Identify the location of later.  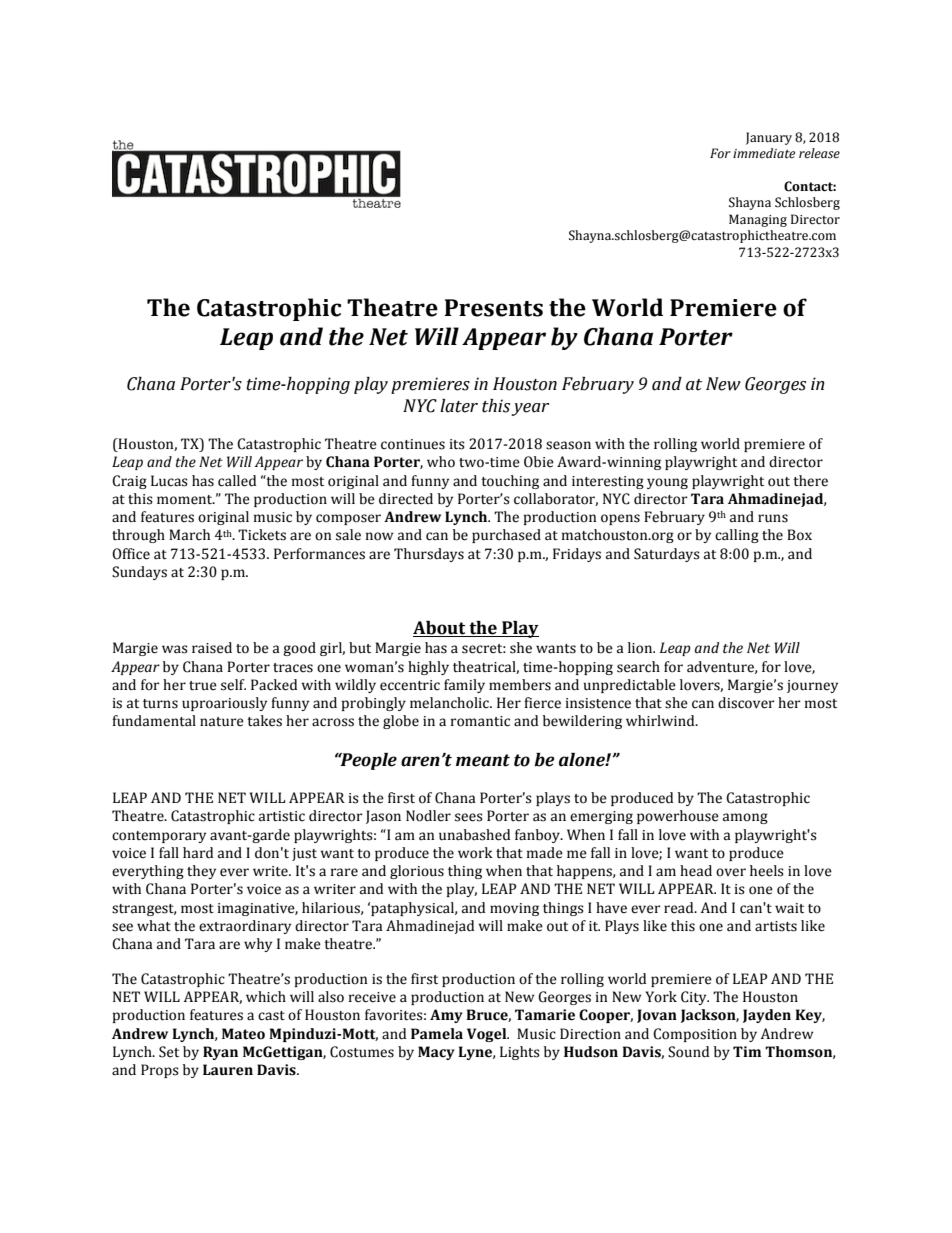
(459, 406).
